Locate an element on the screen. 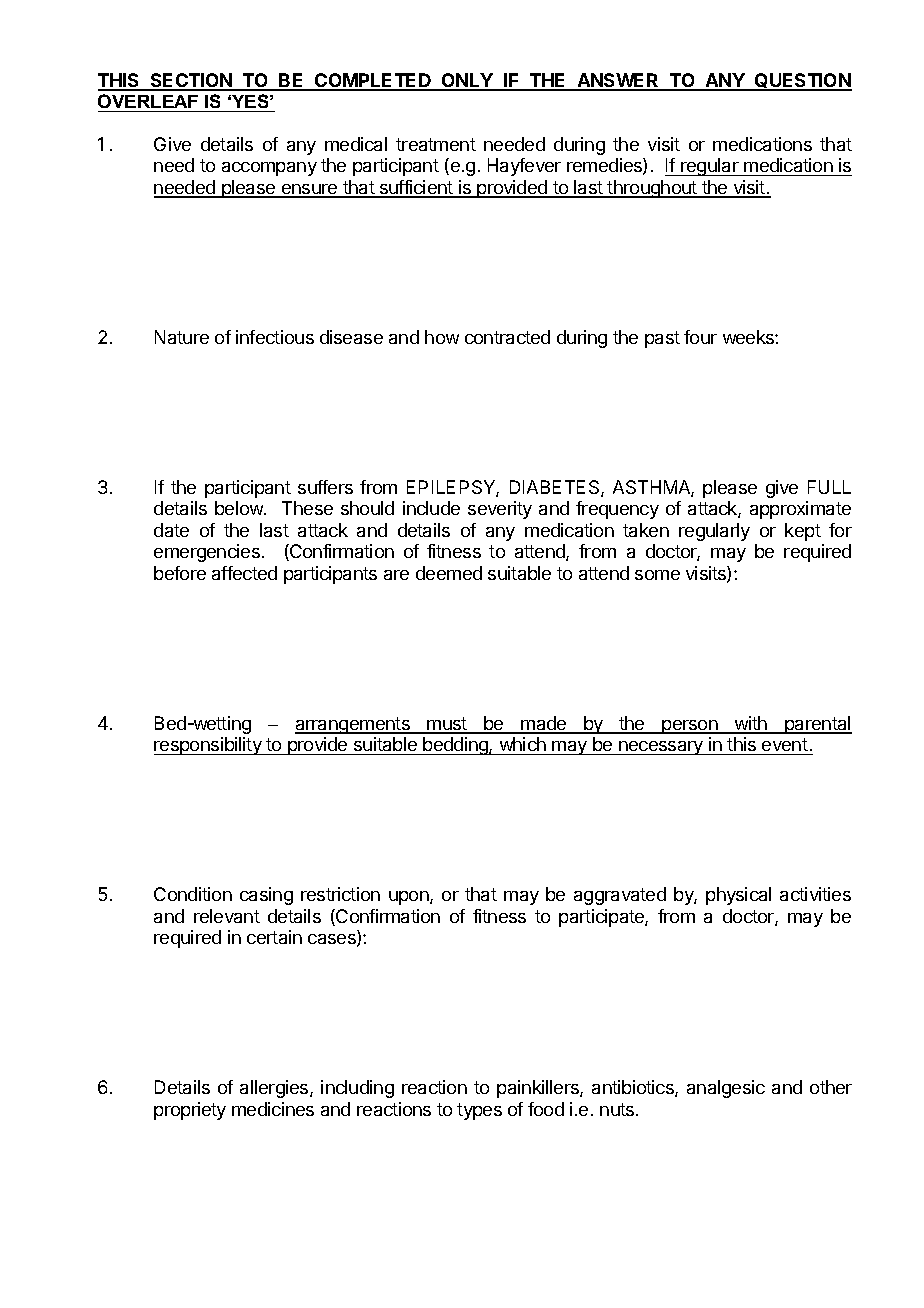 The image size is (924, 1308). below is located at coordinates (240, 508).
